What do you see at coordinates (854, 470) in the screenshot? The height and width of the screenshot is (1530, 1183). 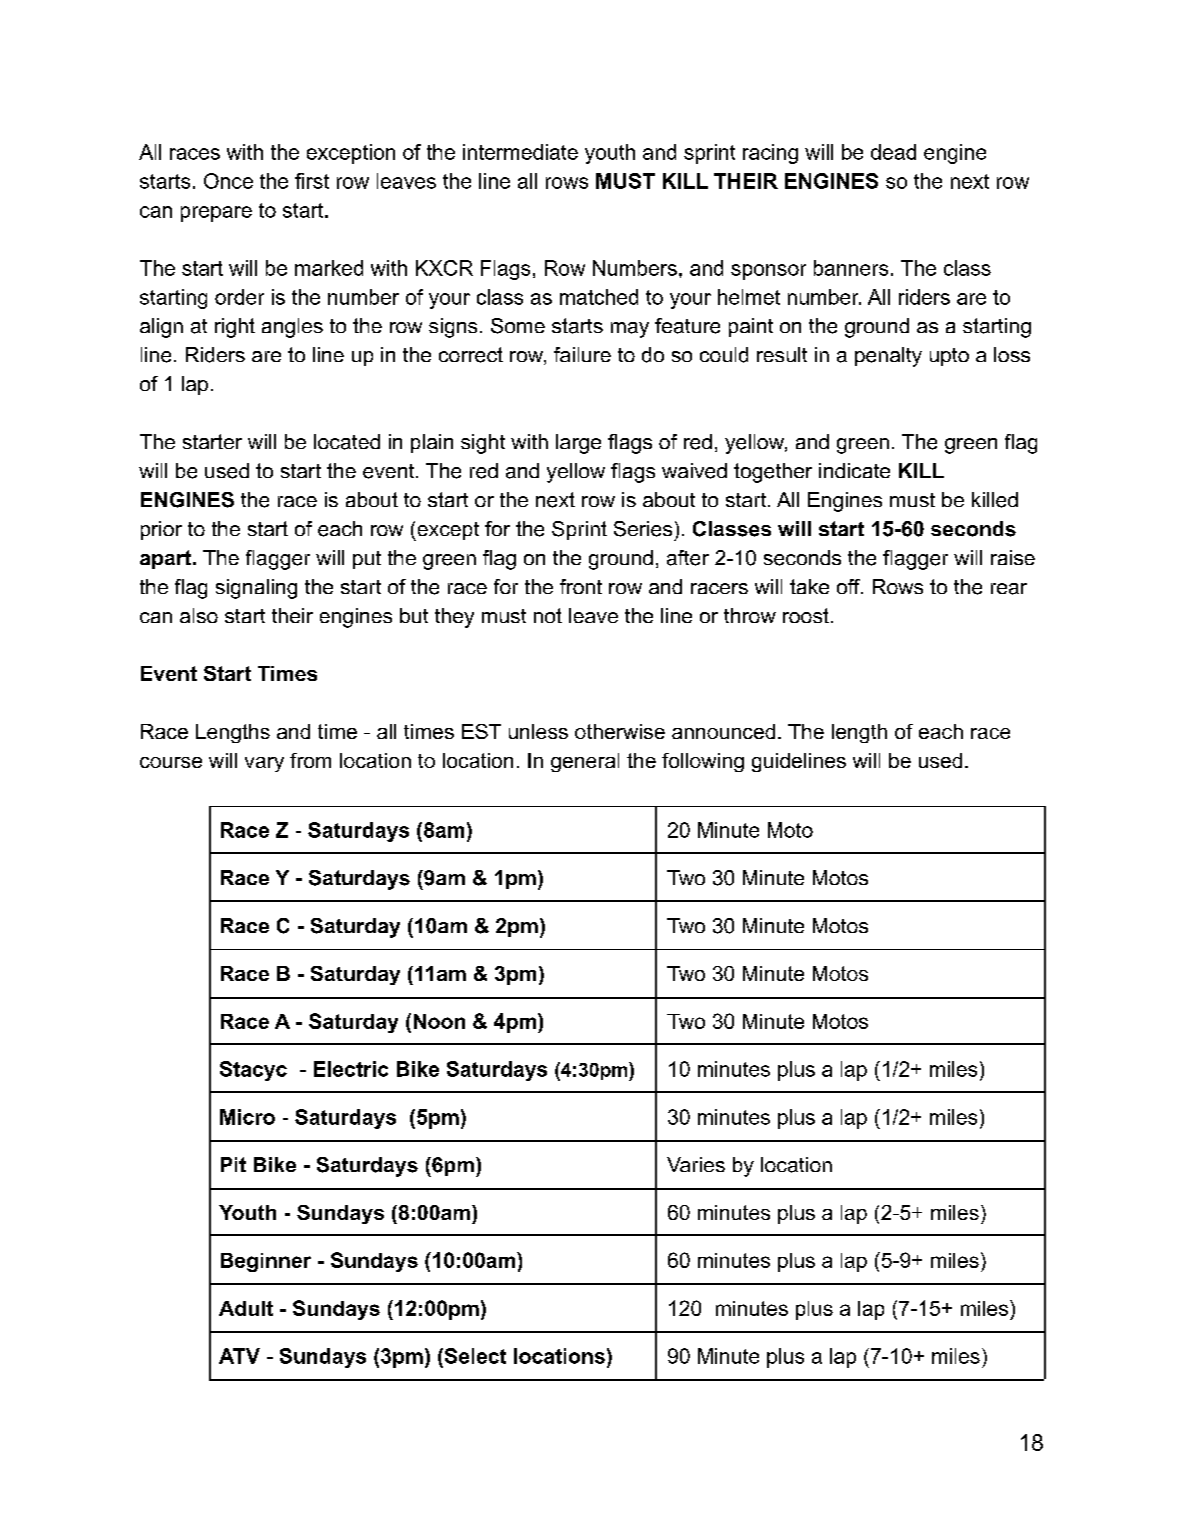 I see `indicate` at bounding box center [854, 470].
